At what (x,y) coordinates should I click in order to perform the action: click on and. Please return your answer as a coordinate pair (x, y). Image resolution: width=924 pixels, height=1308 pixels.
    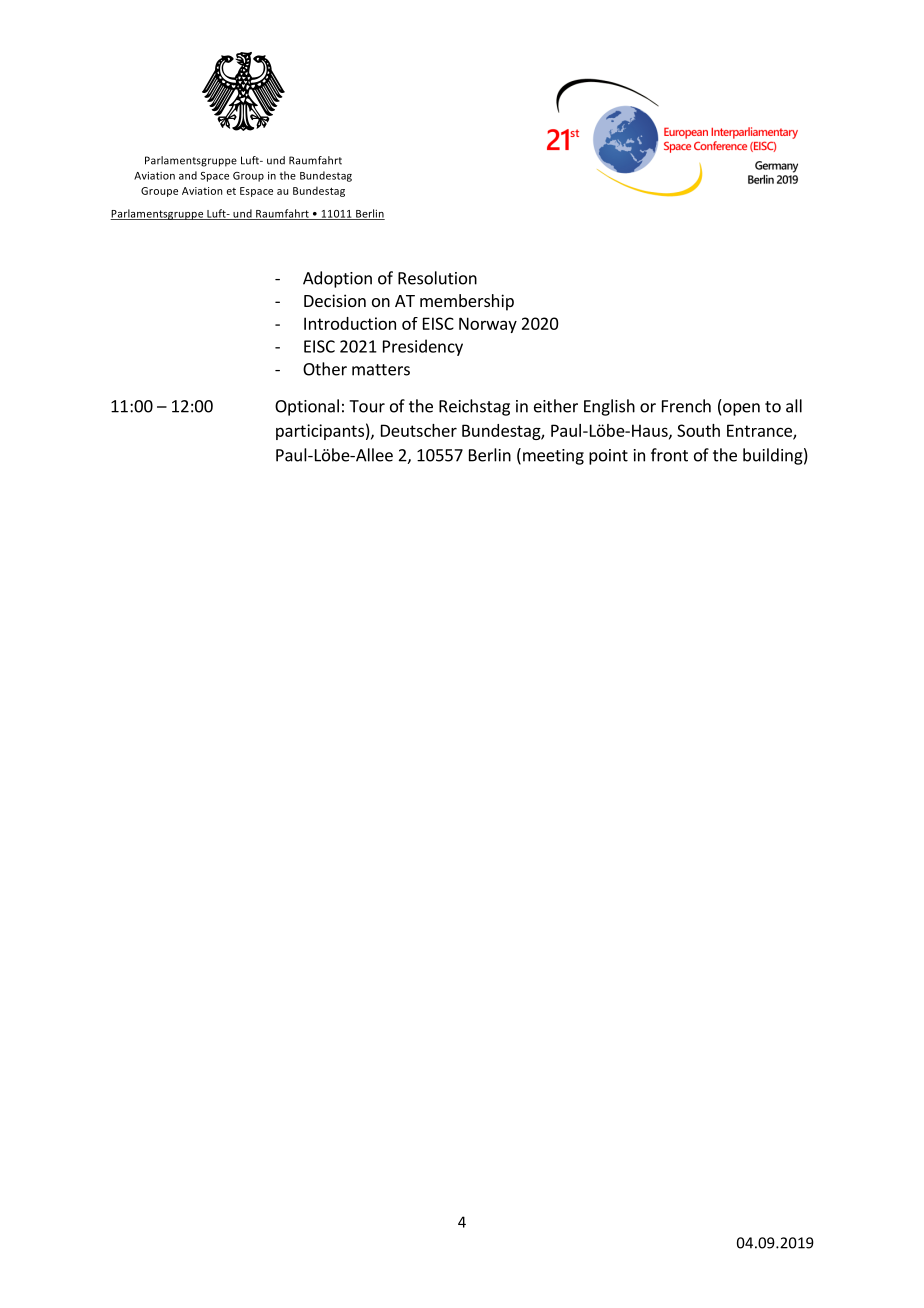
    Looking at the image, I should click on (188, 175).
